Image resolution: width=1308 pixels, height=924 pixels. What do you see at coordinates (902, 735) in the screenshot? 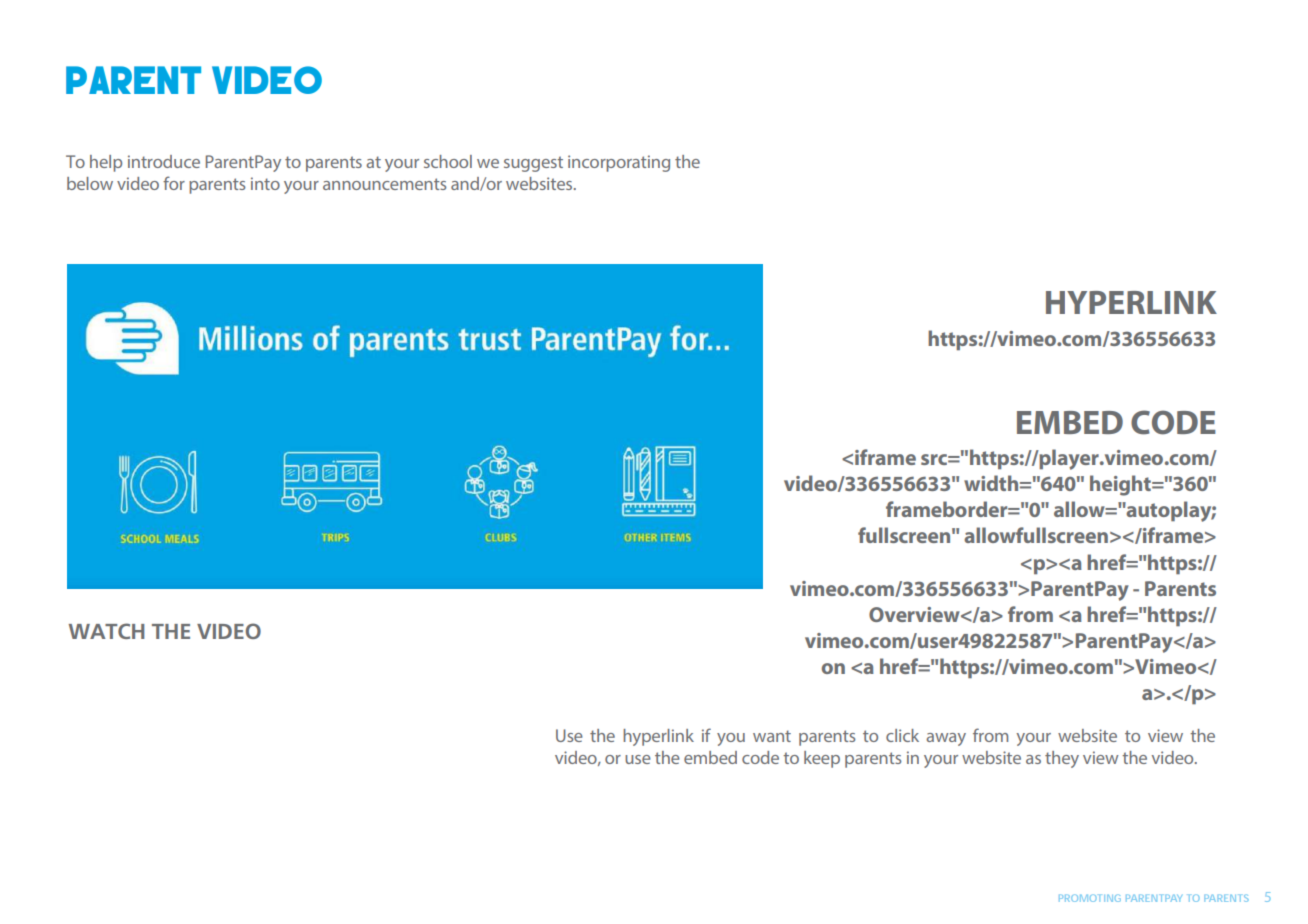
I see `click` at bounding box center [902, 735].
